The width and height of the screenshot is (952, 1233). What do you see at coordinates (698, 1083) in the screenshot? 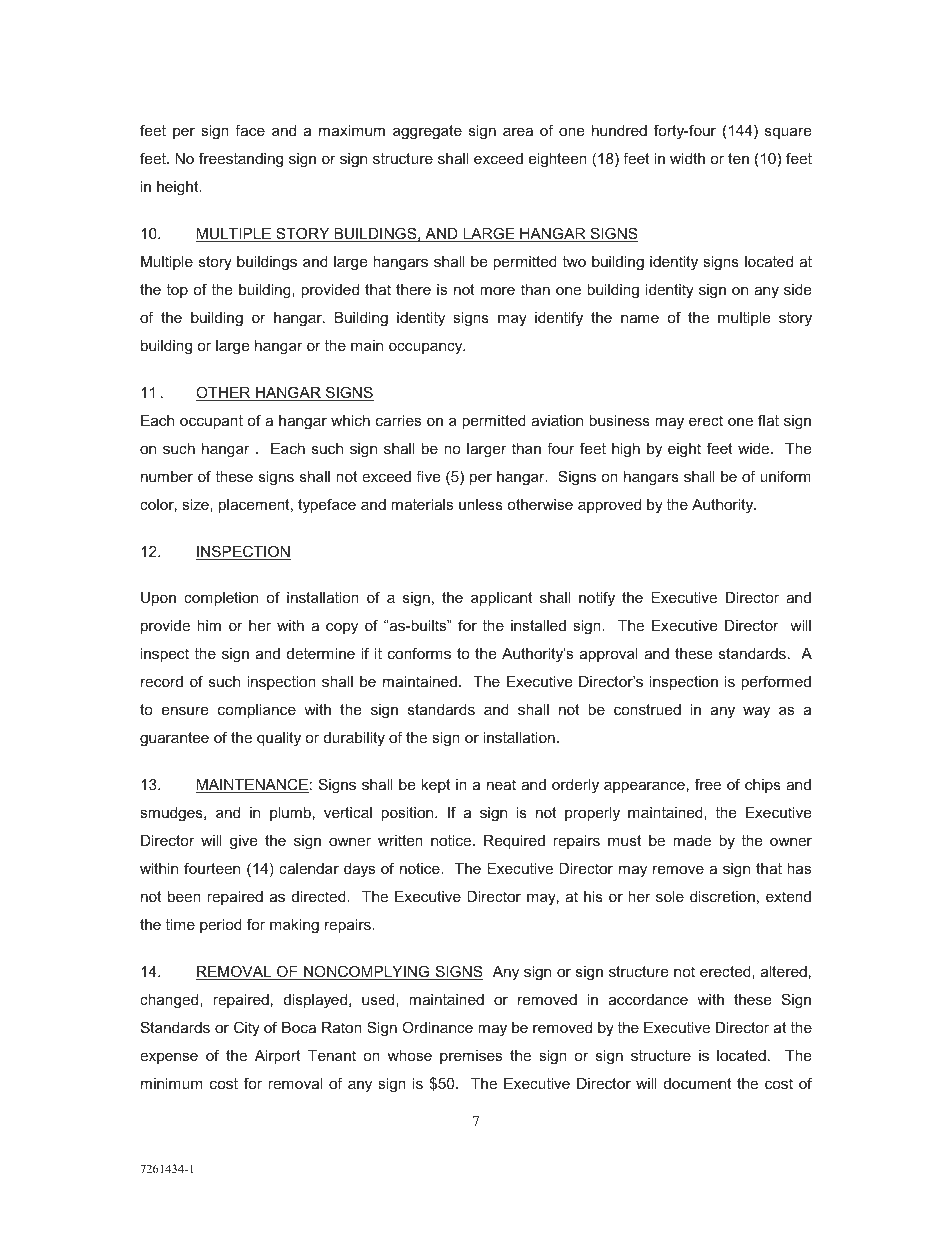
I see `document` at bounding box center [698, 1083].
